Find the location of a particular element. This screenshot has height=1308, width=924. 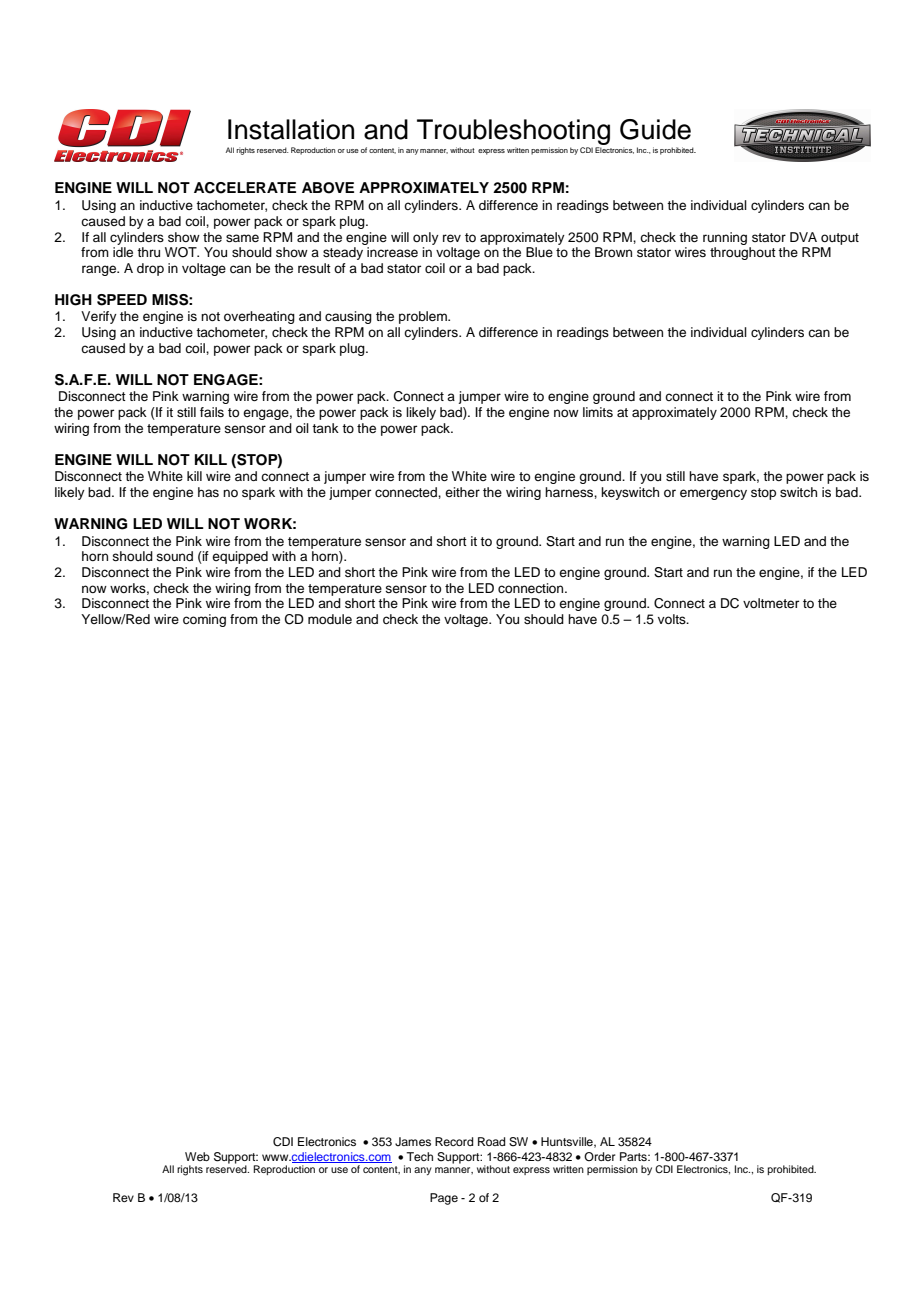

Troubleshooting is located at coordinates (513, 132).
